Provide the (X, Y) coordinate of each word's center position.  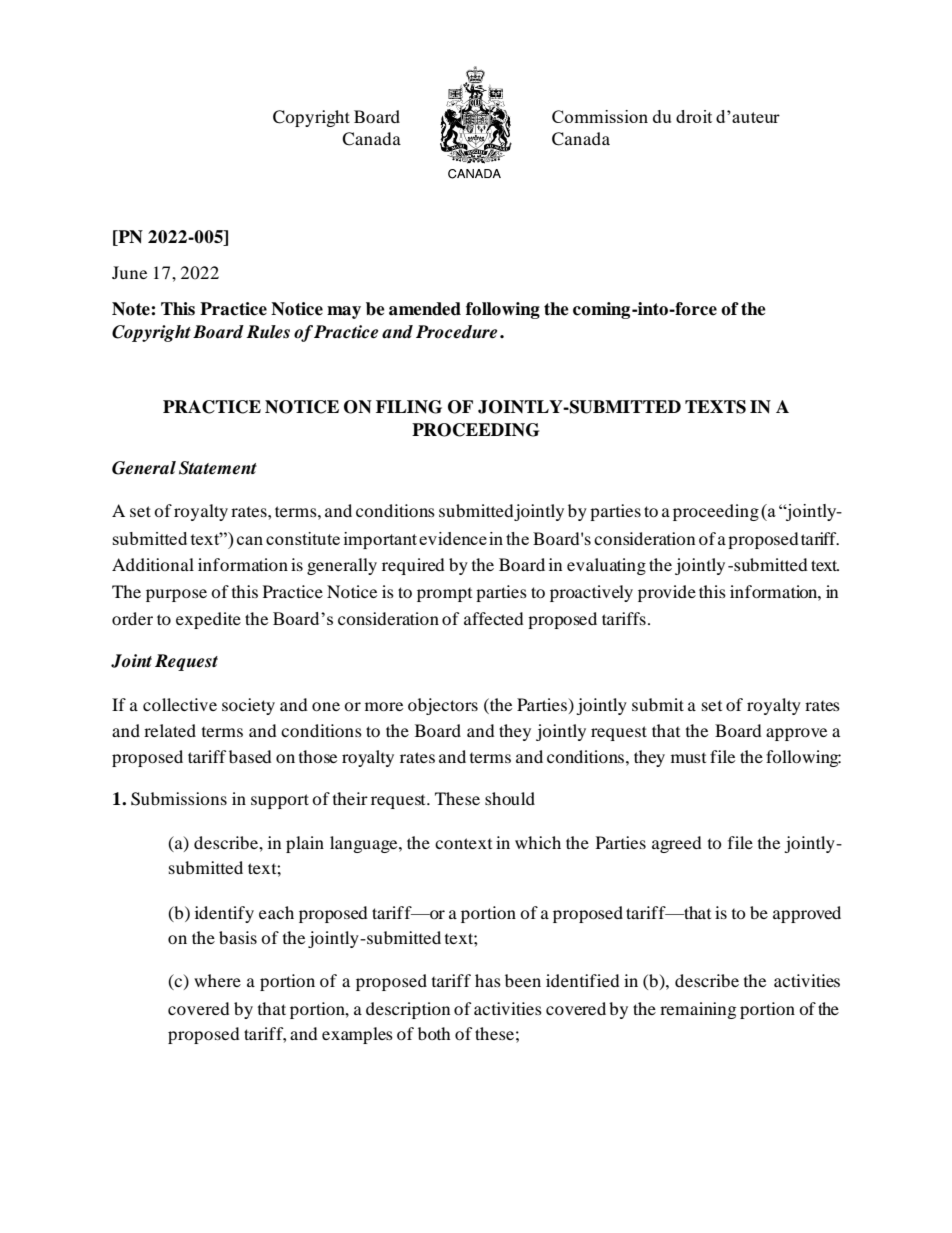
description (408, 1010)
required (413, 566)
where (217, 980)
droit (694, 116)
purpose (176, 595)
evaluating (606, 566)
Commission (600, 116)
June (129, 272)
